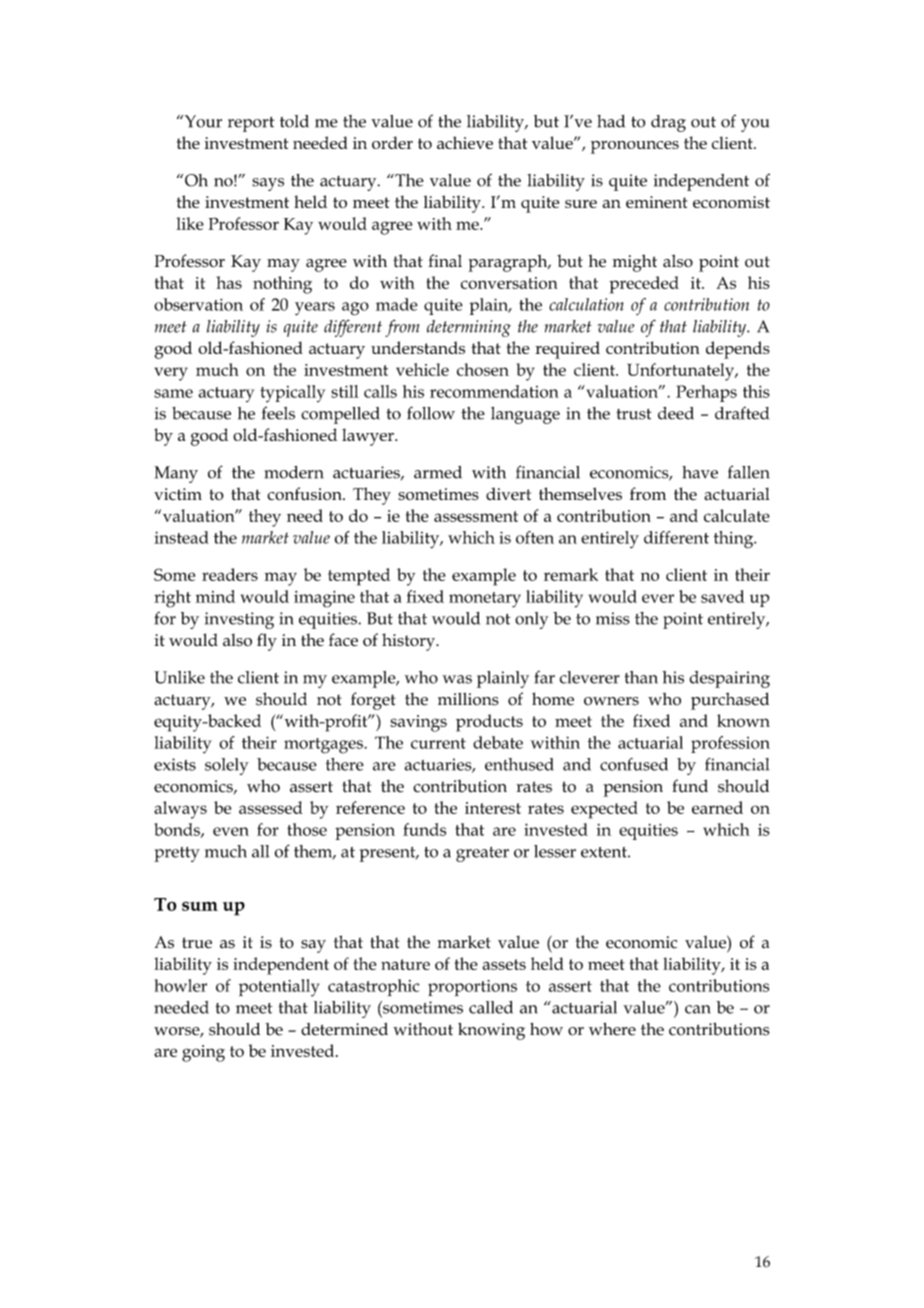 Image resolution: width=924 pixels, height=1308 pixels. What do you see at coordinates (700, 472) in the image?
I see `have` at bounding box center [700, 472].
